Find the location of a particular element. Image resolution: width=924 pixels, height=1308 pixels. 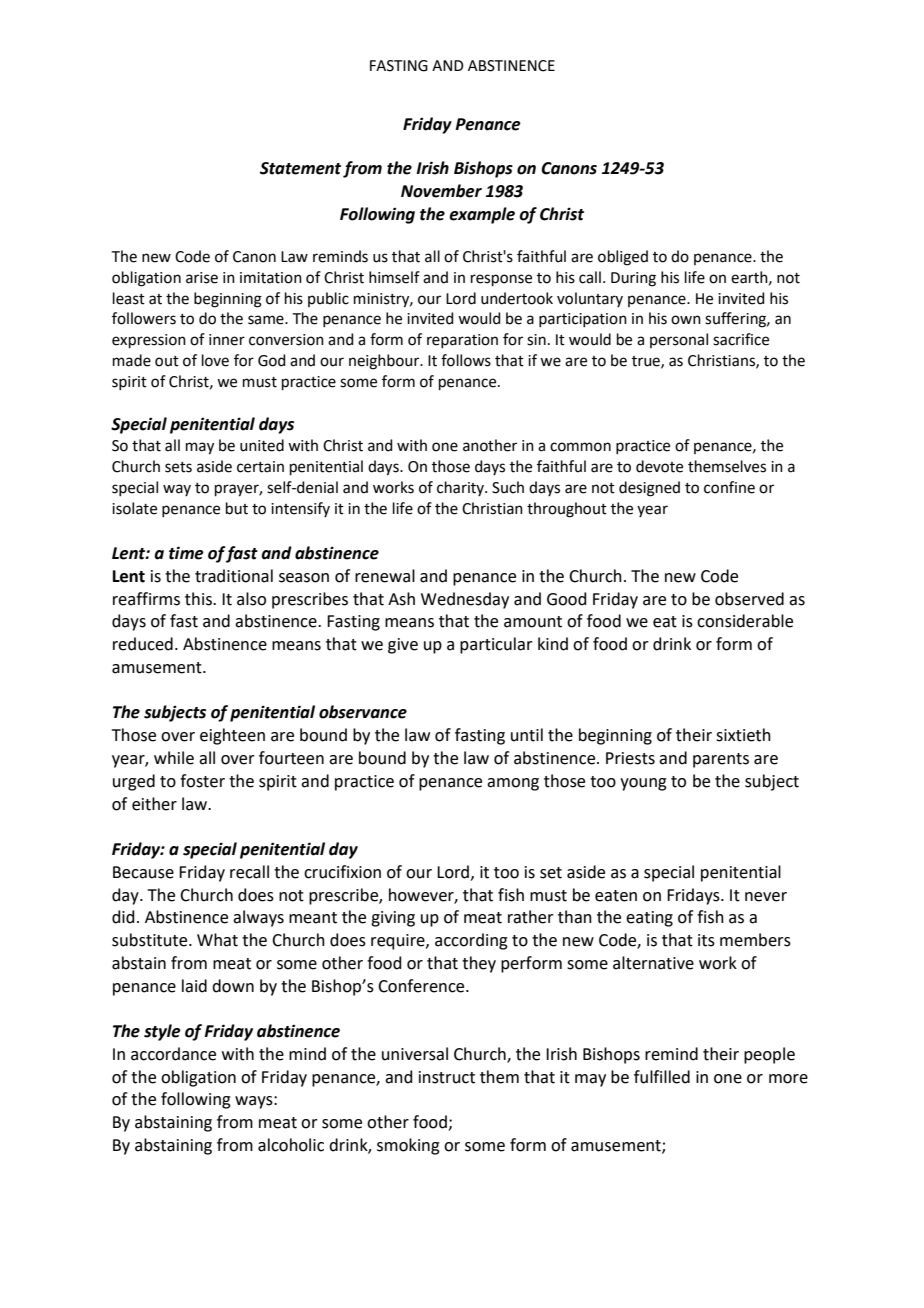

Statement is located at coordinates (300, 168).
